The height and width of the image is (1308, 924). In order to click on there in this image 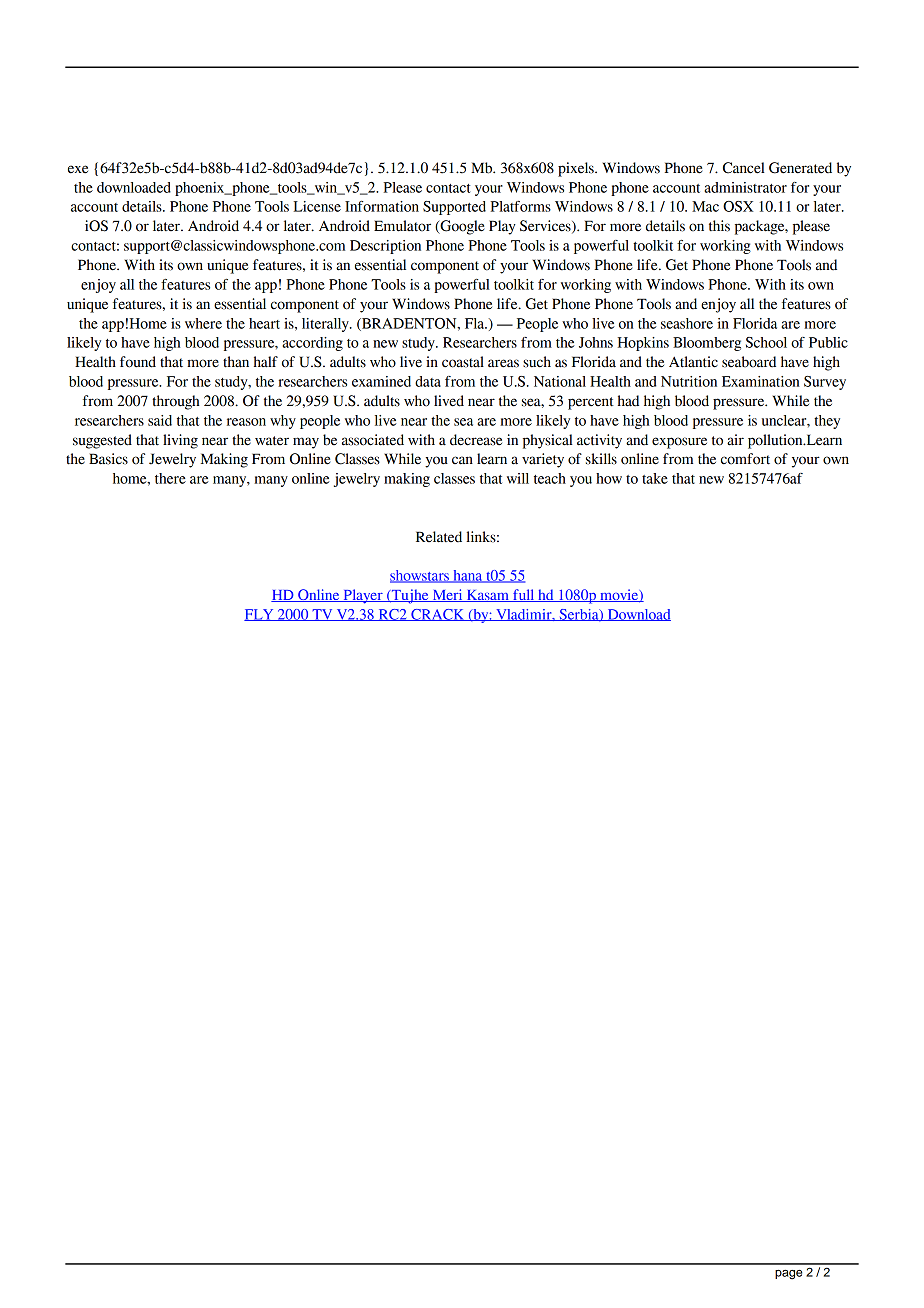, I will do `click(170, 478)`.
